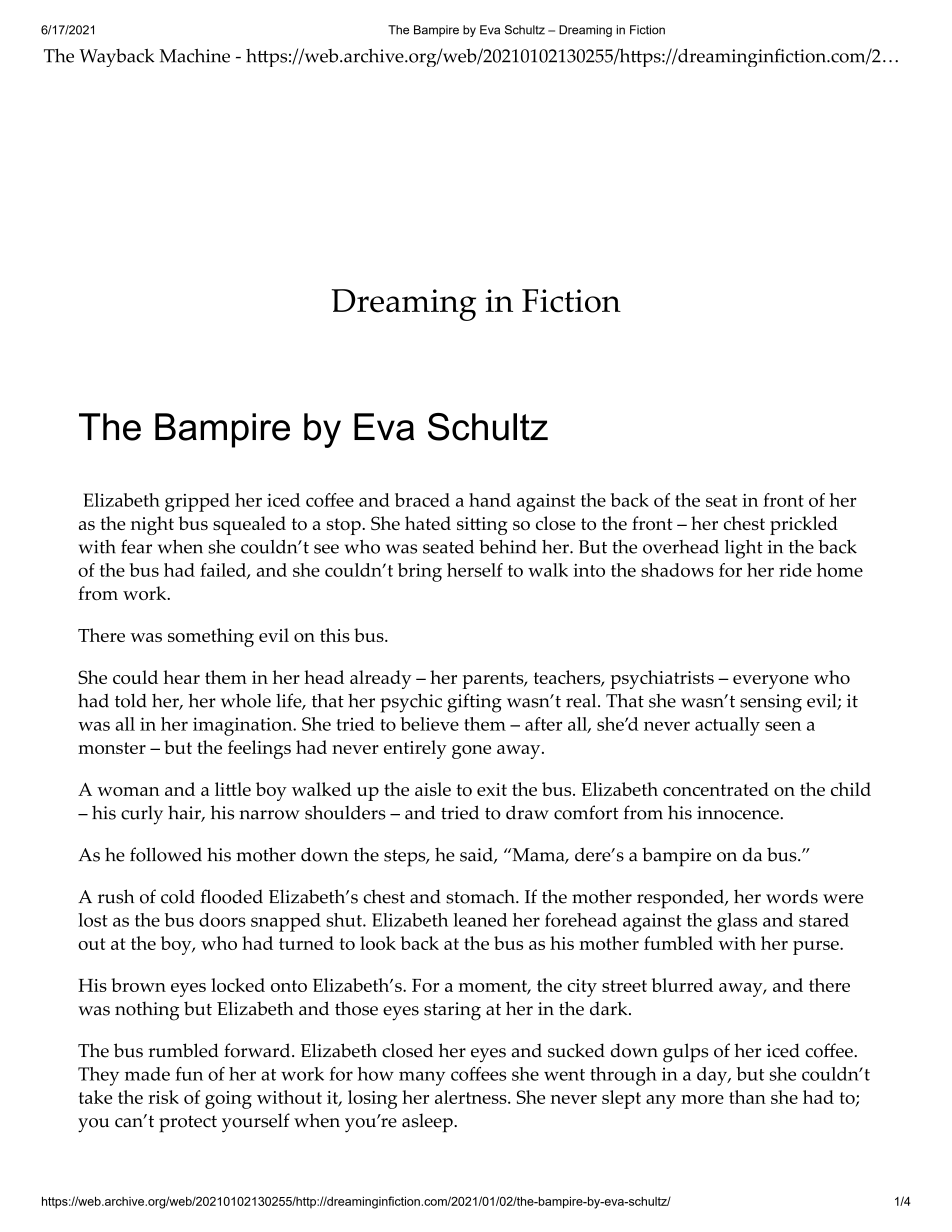 The width and height of the image is (952, 1232). I want to click on Machine, so click(195, 56).
